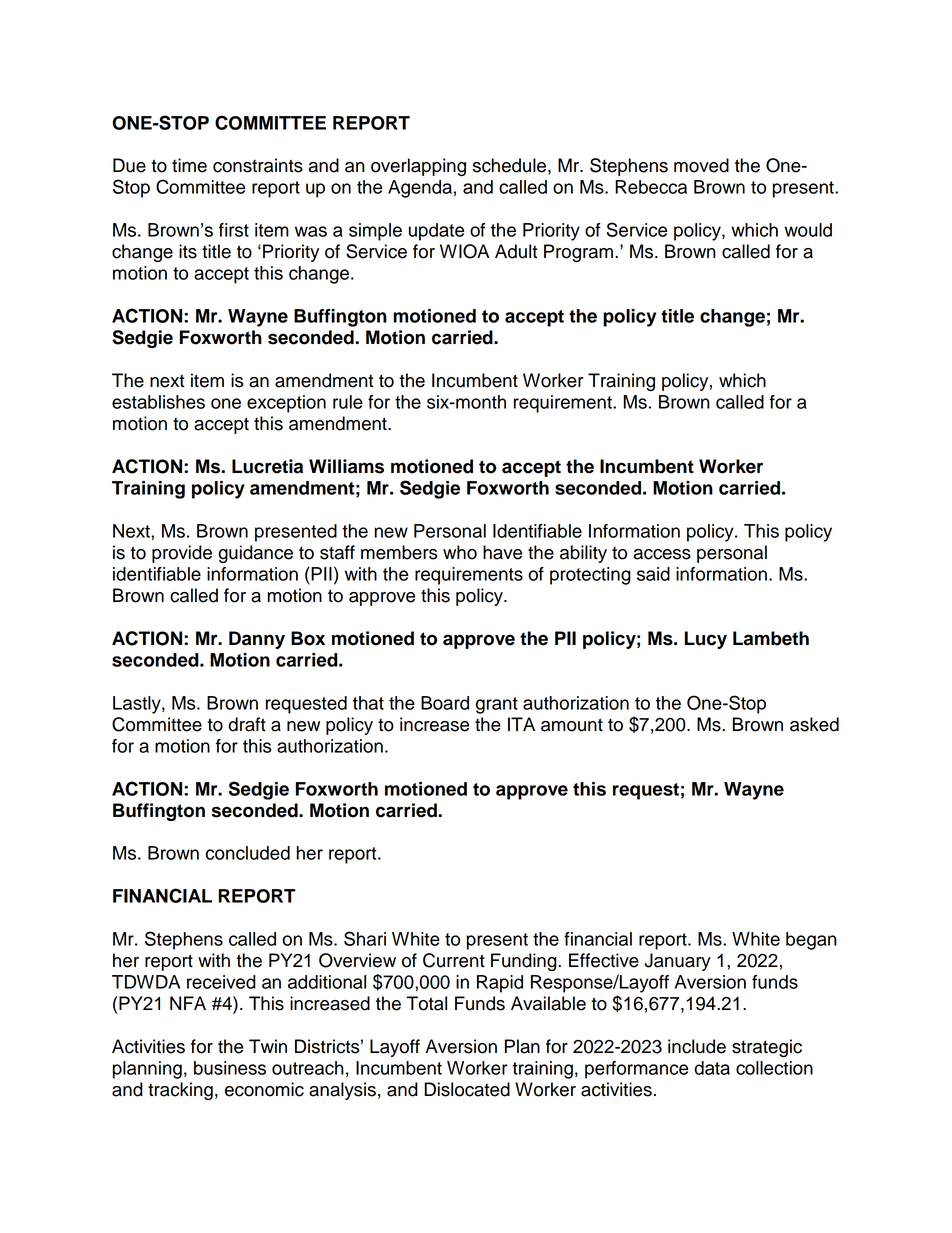 The image size is (952, 1233). I want to click on ITA, so click(521, 724).
